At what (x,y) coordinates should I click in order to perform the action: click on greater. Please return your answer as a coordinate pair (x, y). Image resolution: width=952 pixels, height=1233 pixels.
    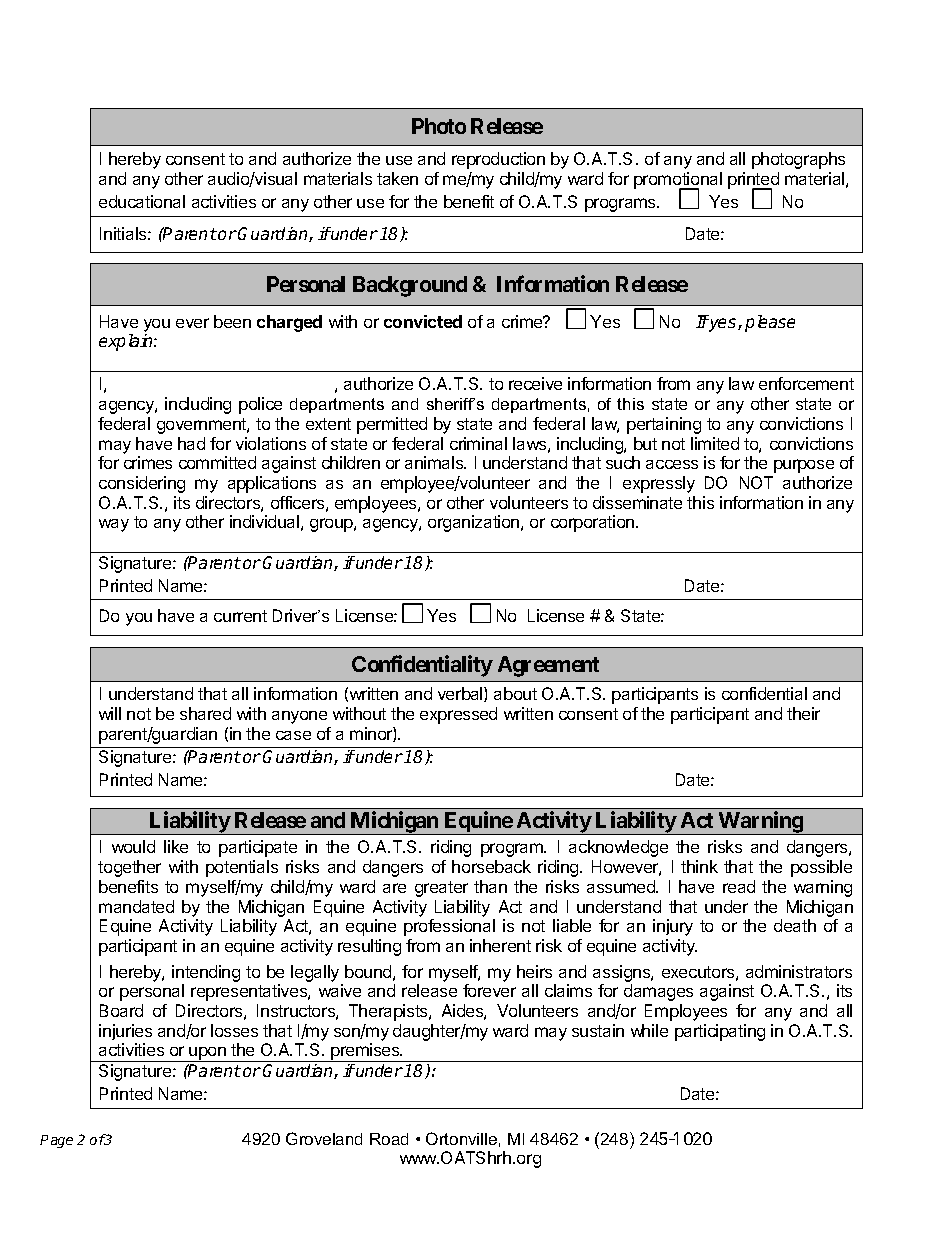
    Looking at the image, I should click on (441, 889).
